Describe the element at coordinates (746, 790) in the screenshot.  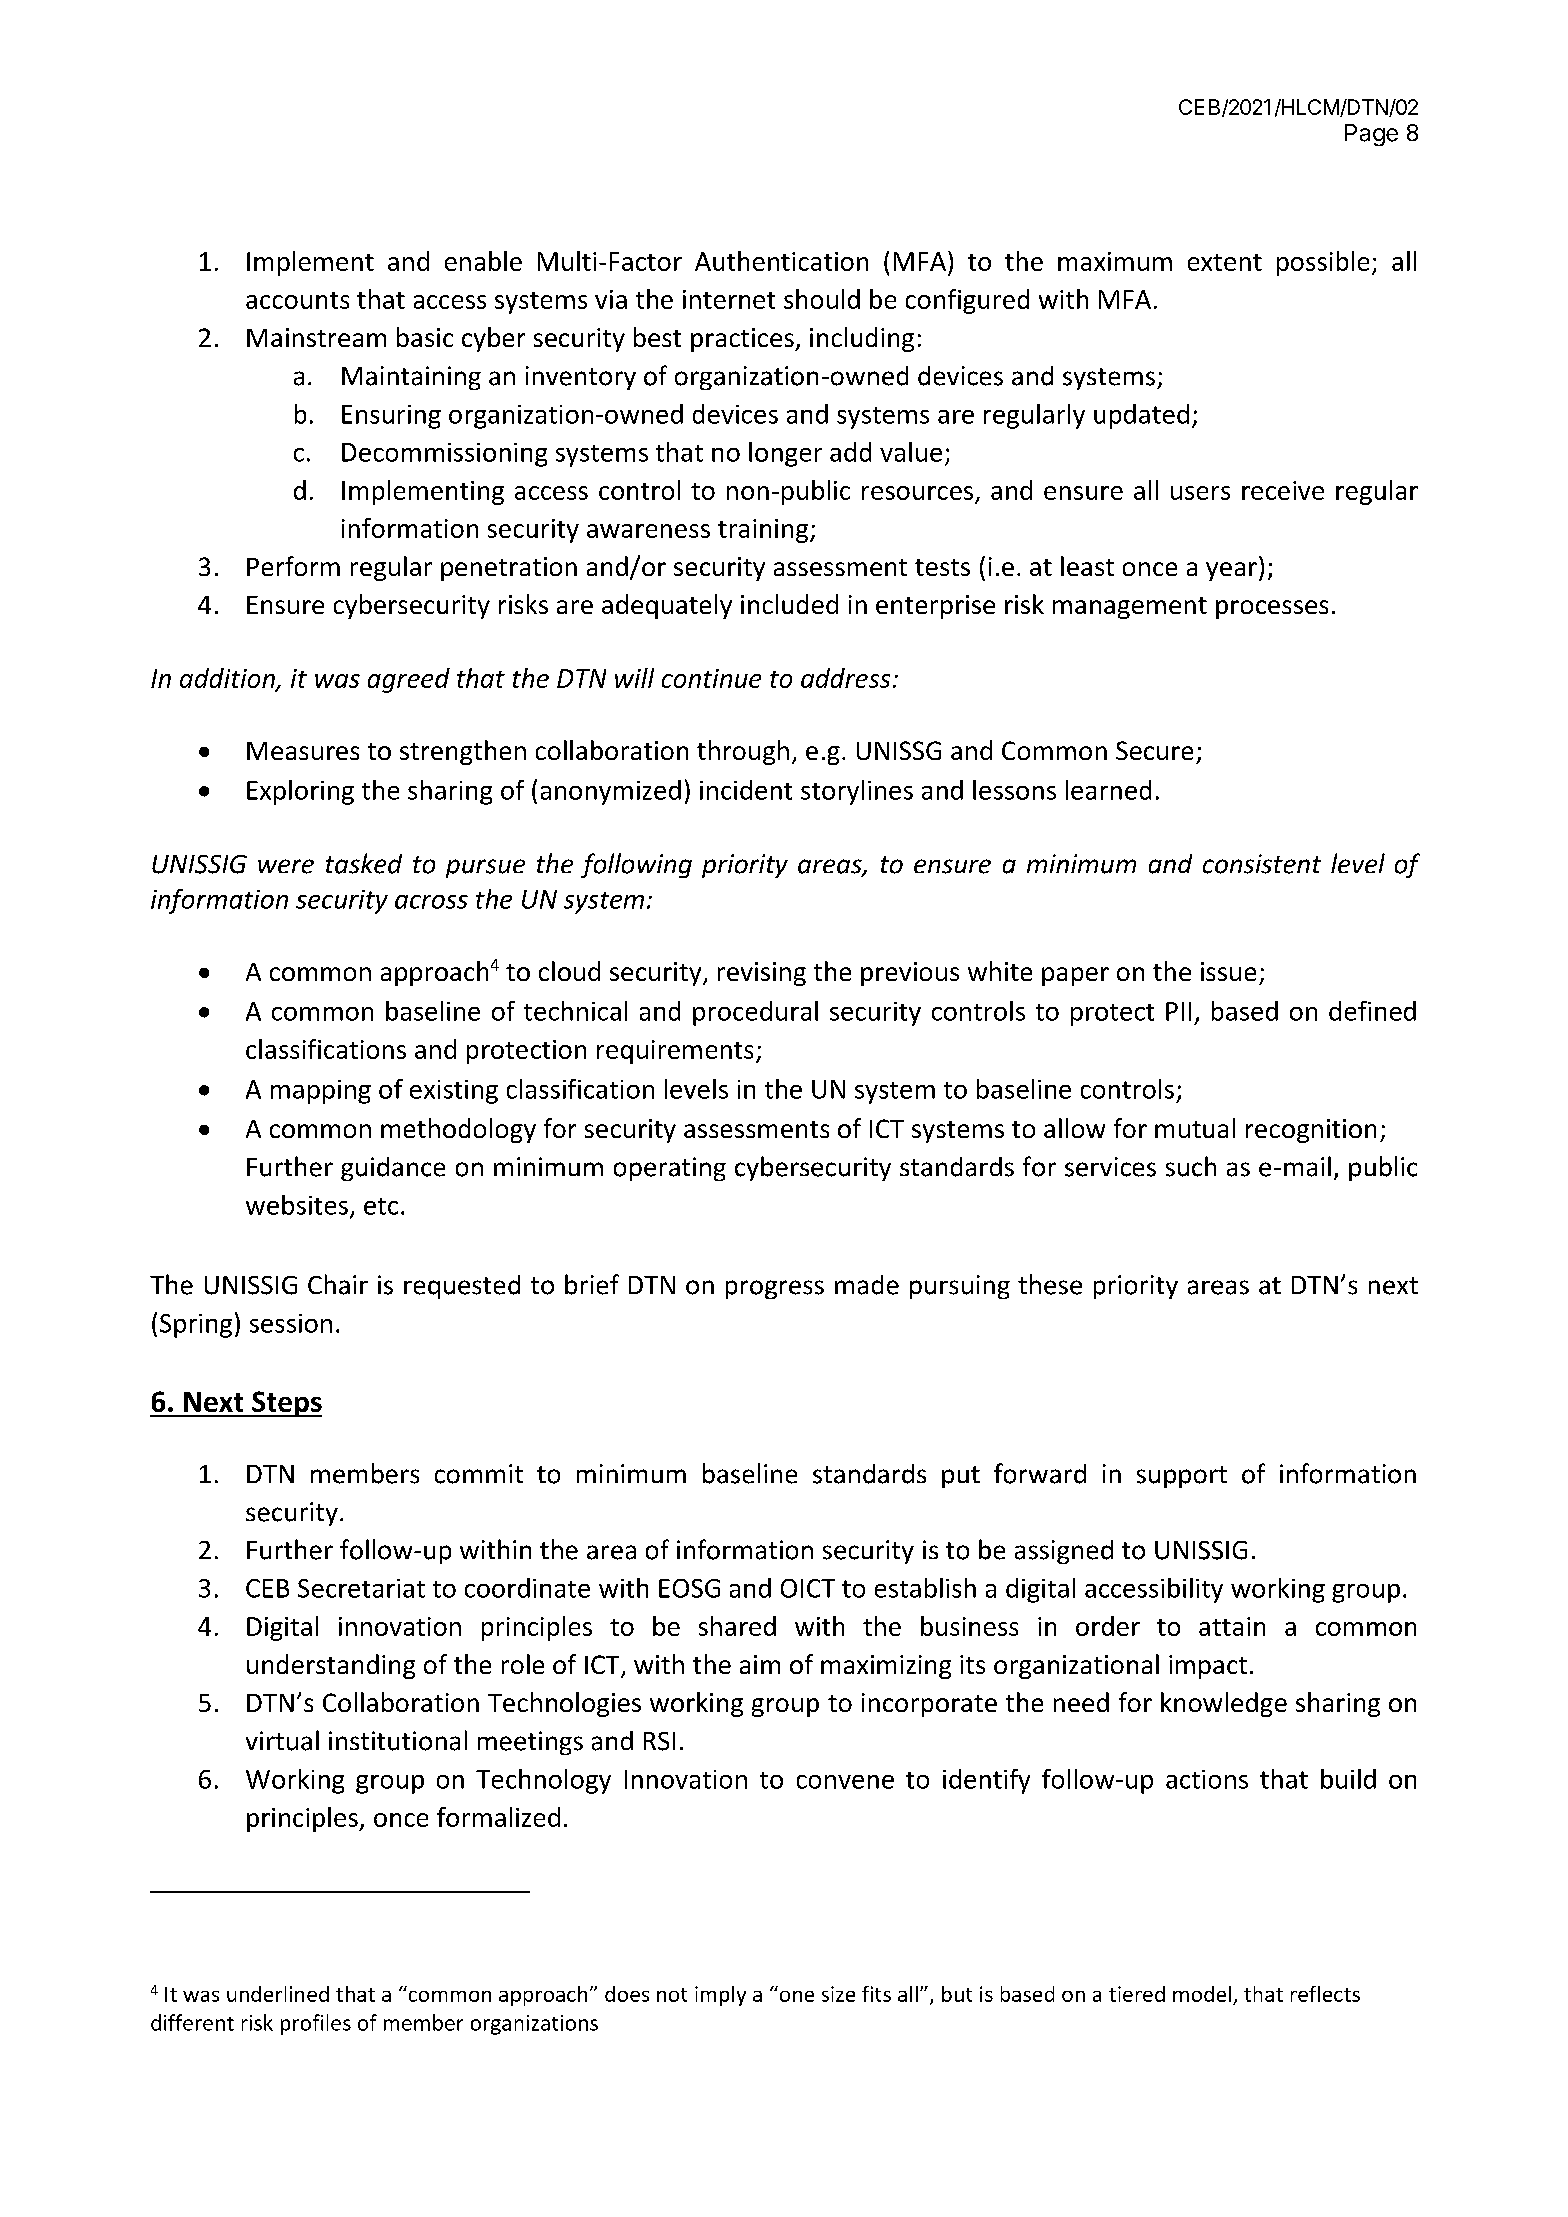
I see `incident` at that location.
